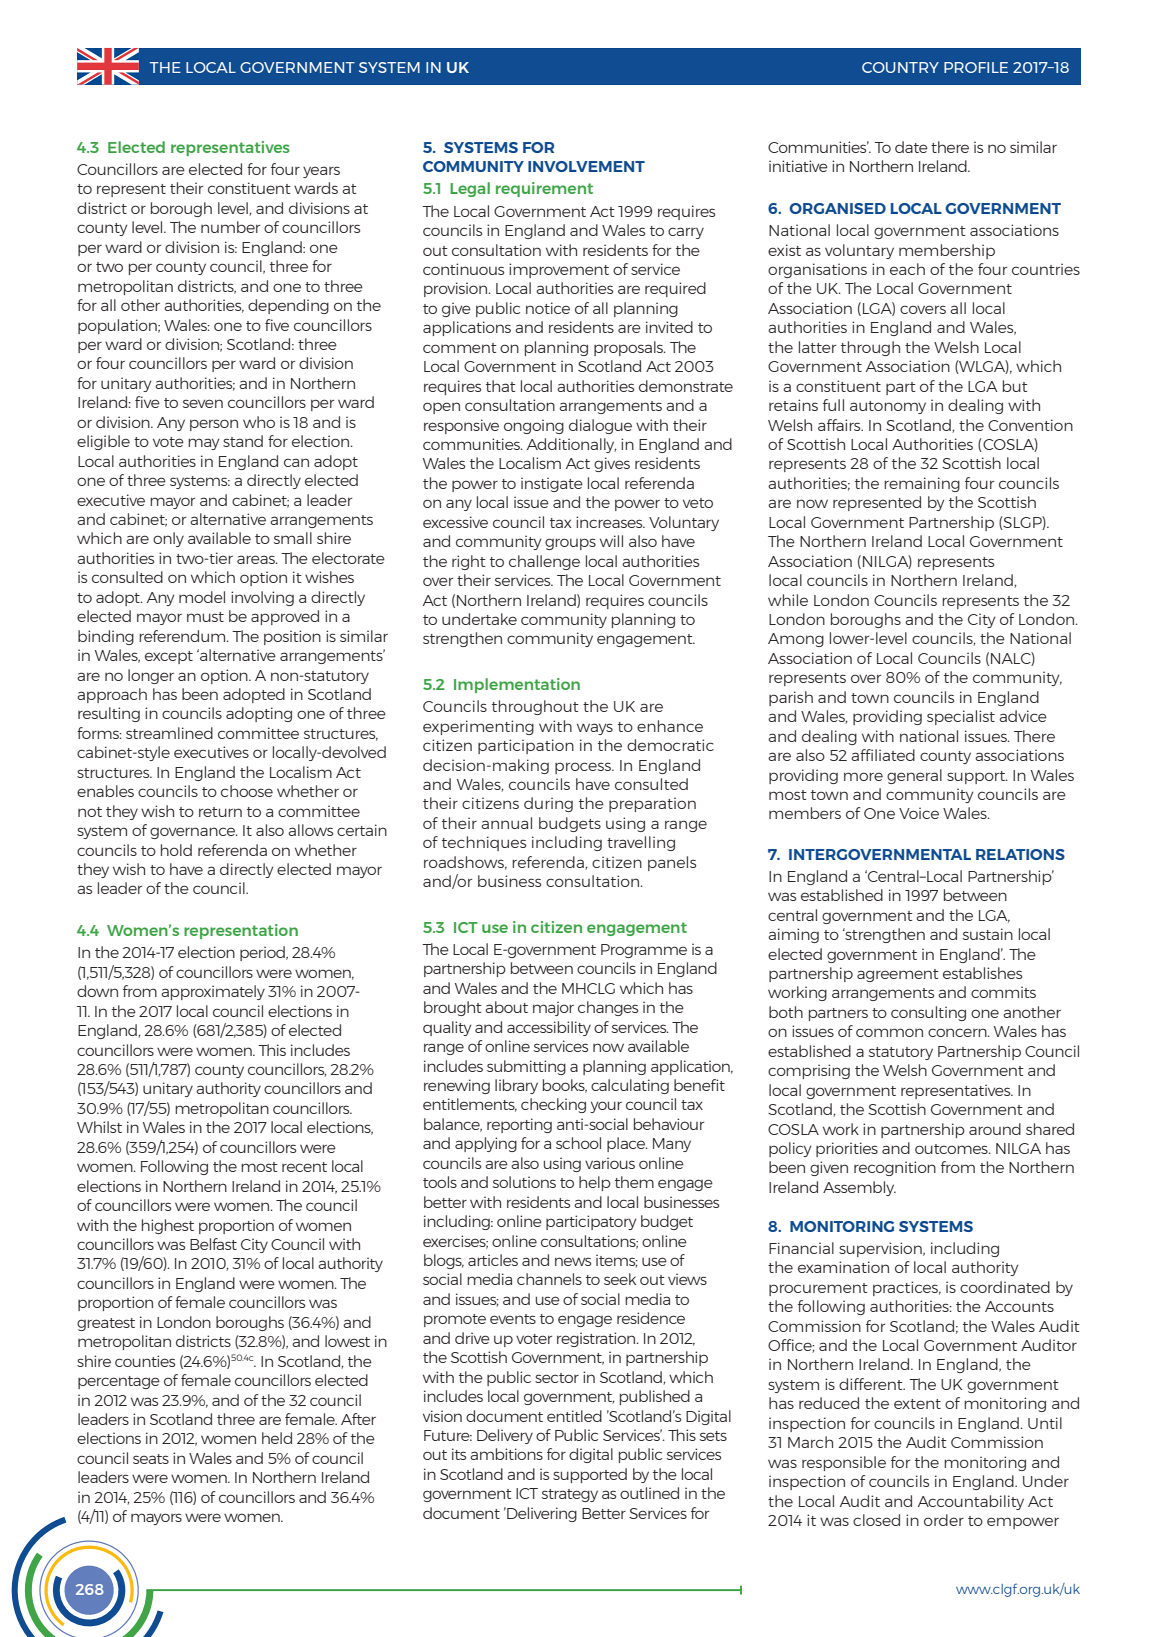 The width and height of the screenshot is (1158, 1637). What do you see at coordinates (243, 441) in the screenshot?
I see `stand` at bounding box center [243, 441].
